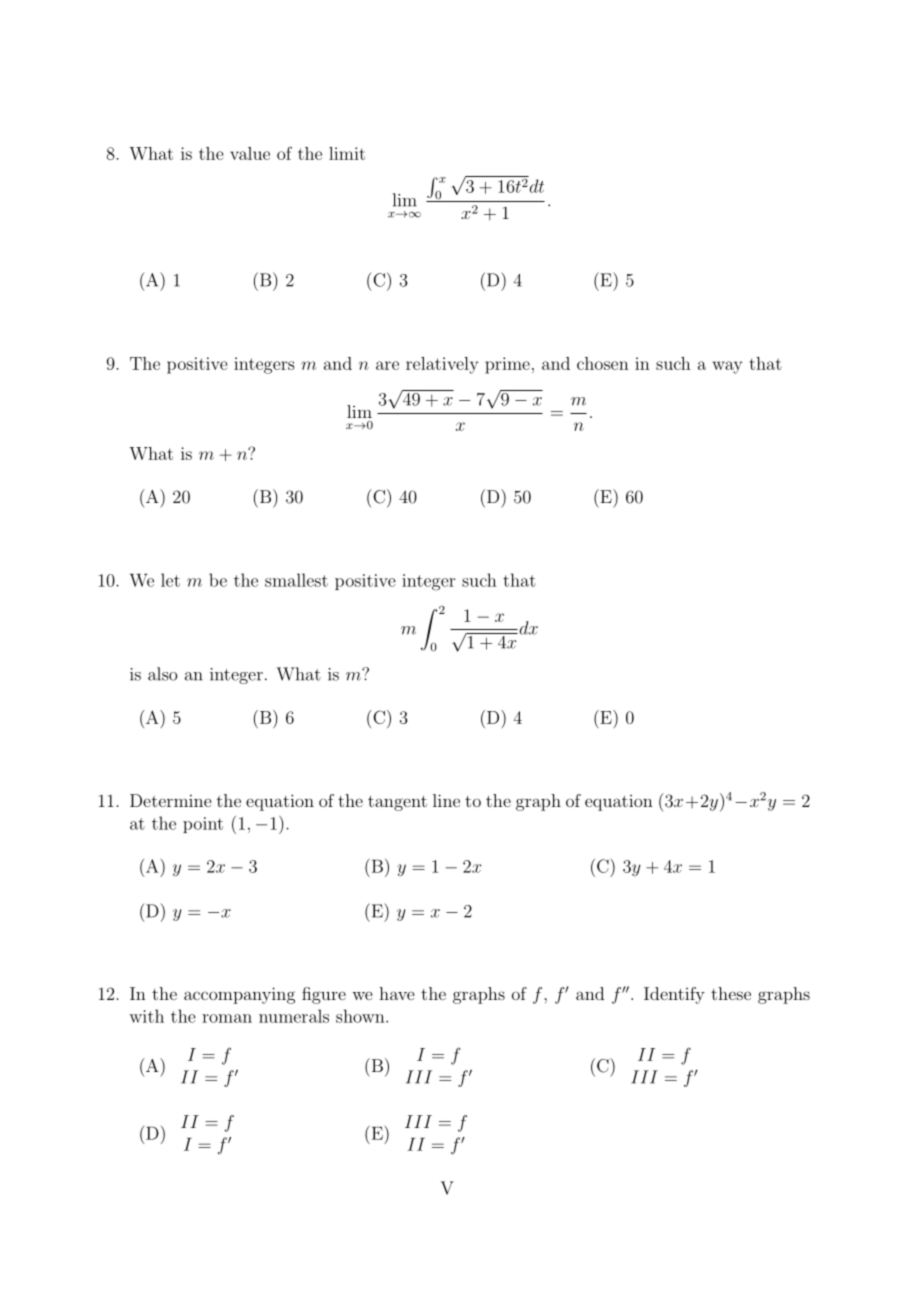 The image size is (924, 1308). What do you see at coordinates (397, 803) in the image?
I see `tangent` at bounding box center [397, 803].
